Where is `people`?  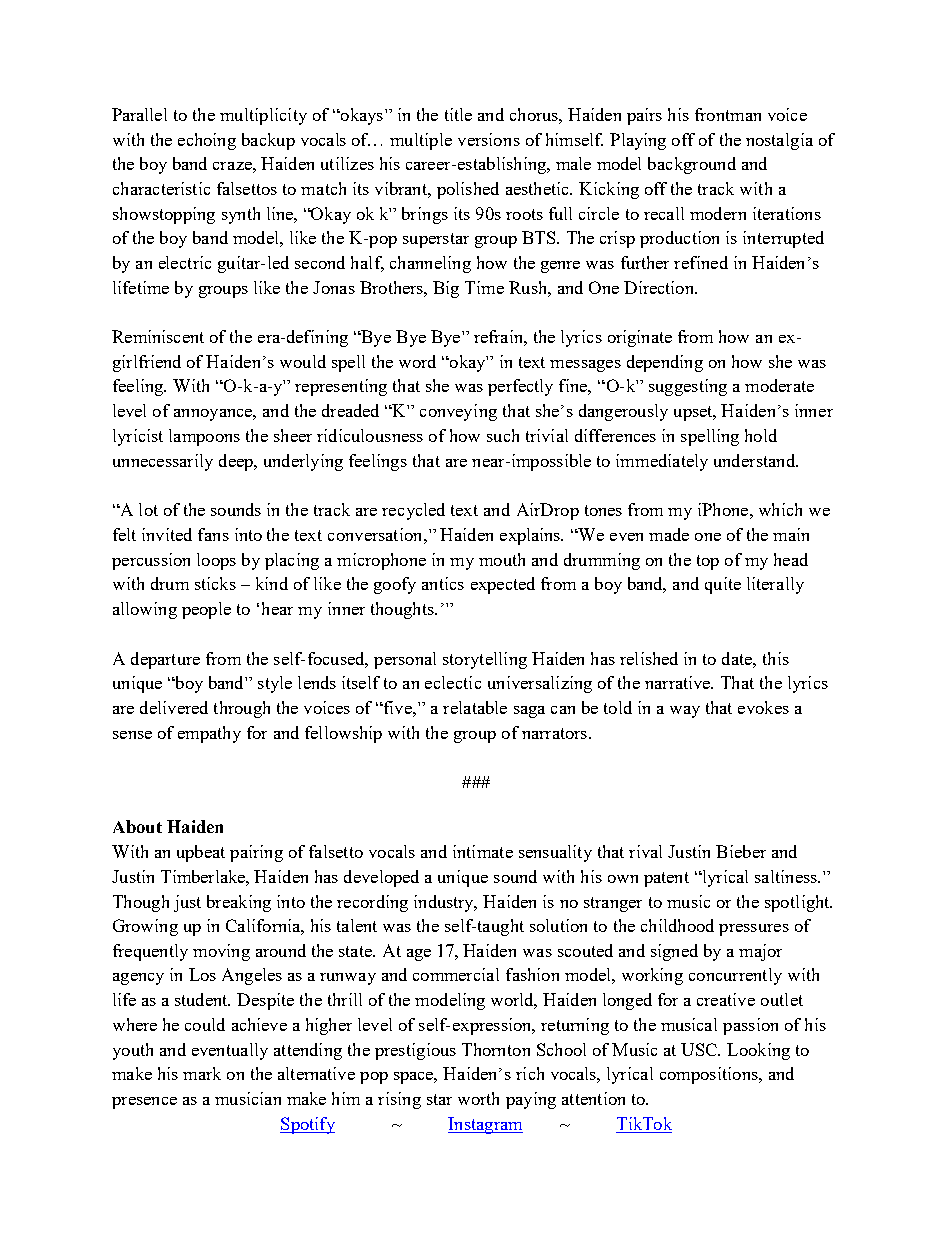
people is located at coordinates (206, 610).
